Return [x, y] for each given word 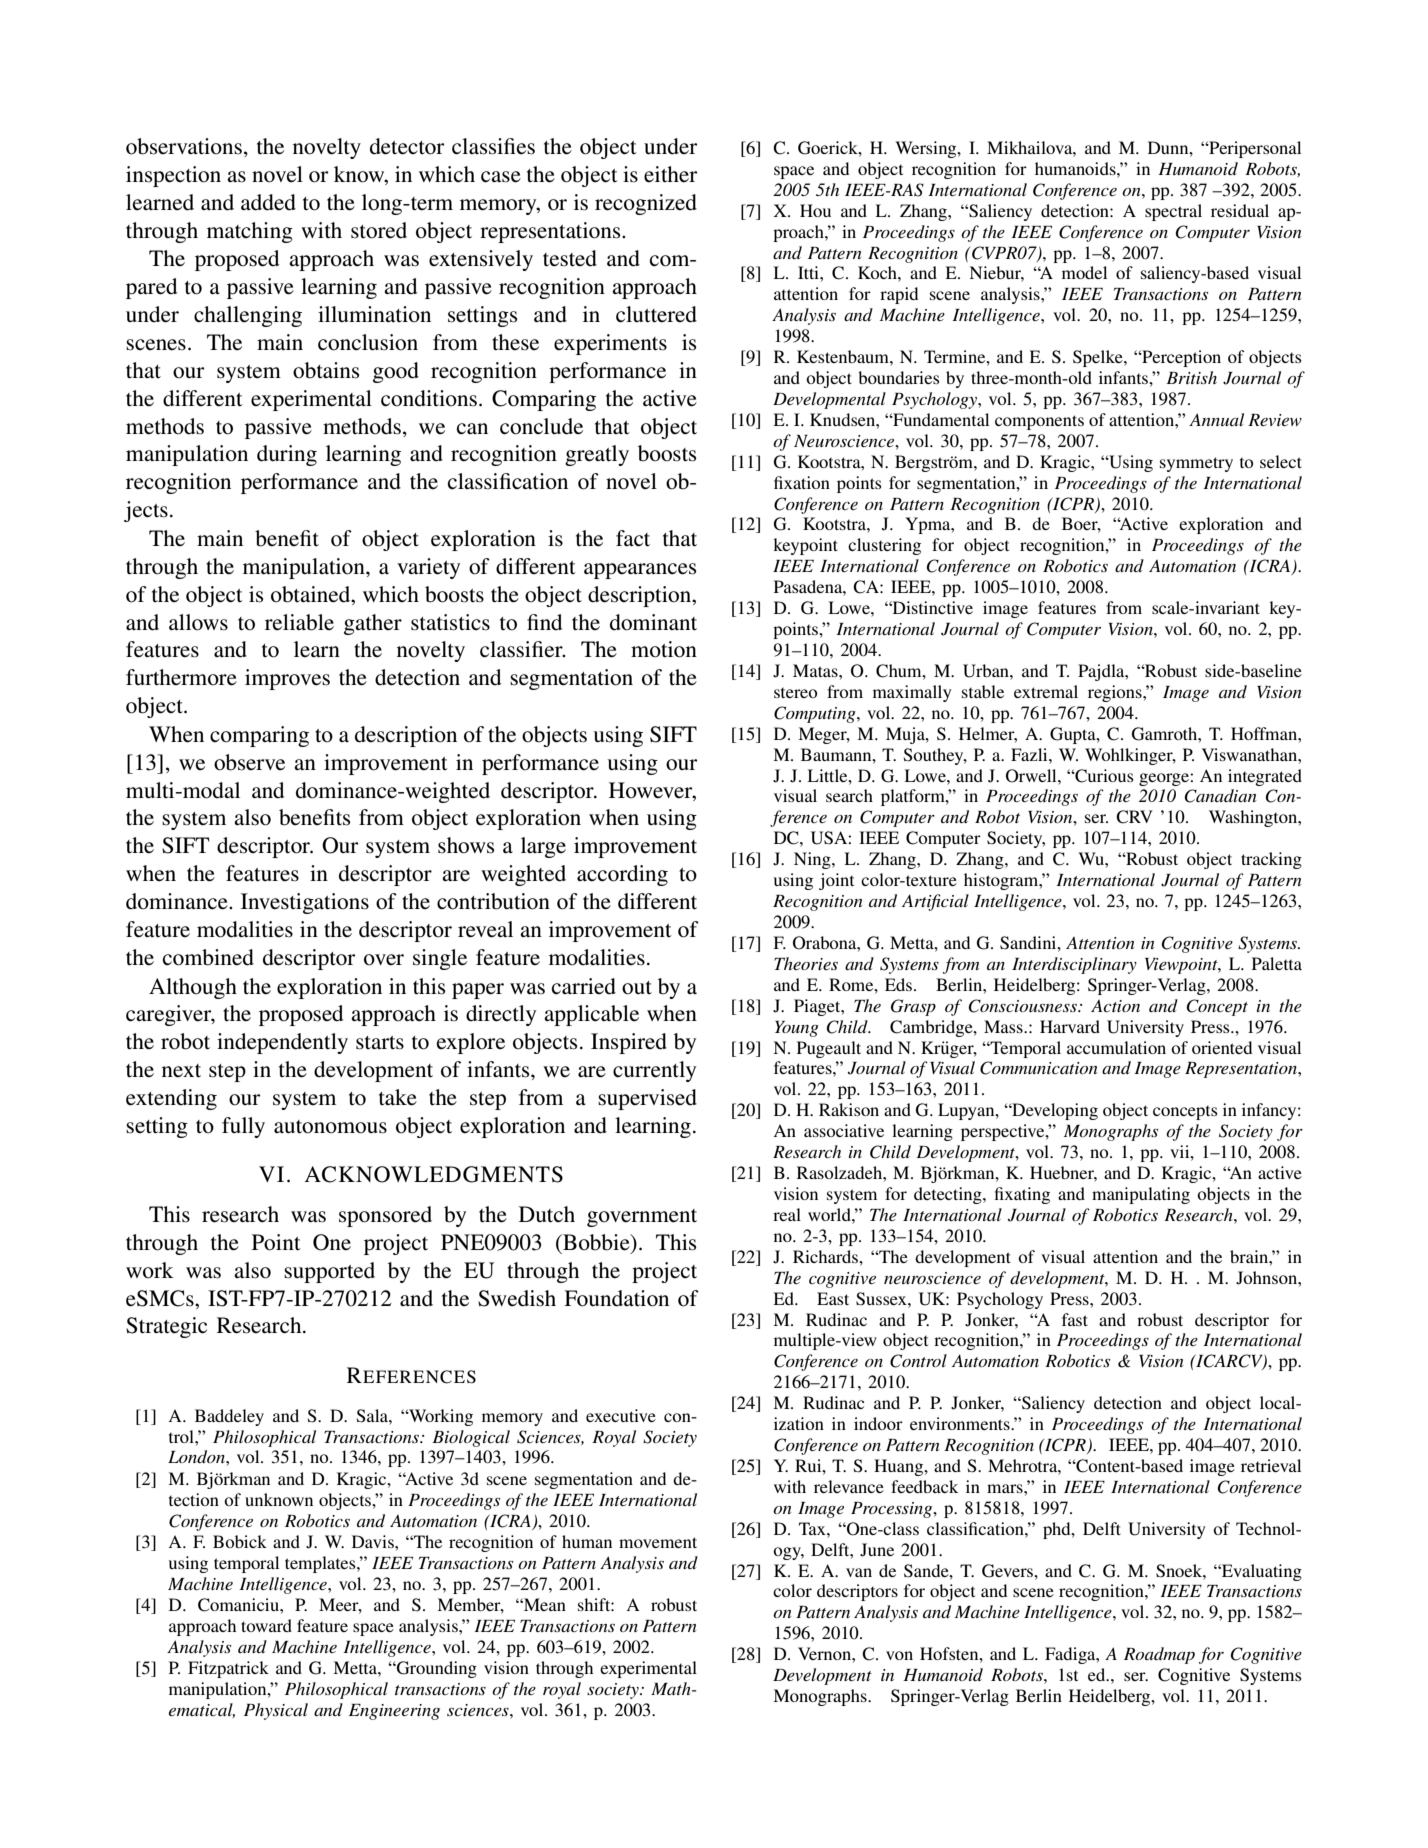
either [671, 174]
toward [266, 1625]
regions [1116, 693]
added [268, 202]
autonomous [330, 1127]
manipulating [1141, 1195]
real [787, 1214]
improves [287, 679]
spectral [1173, 212]
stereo [795, 693]
